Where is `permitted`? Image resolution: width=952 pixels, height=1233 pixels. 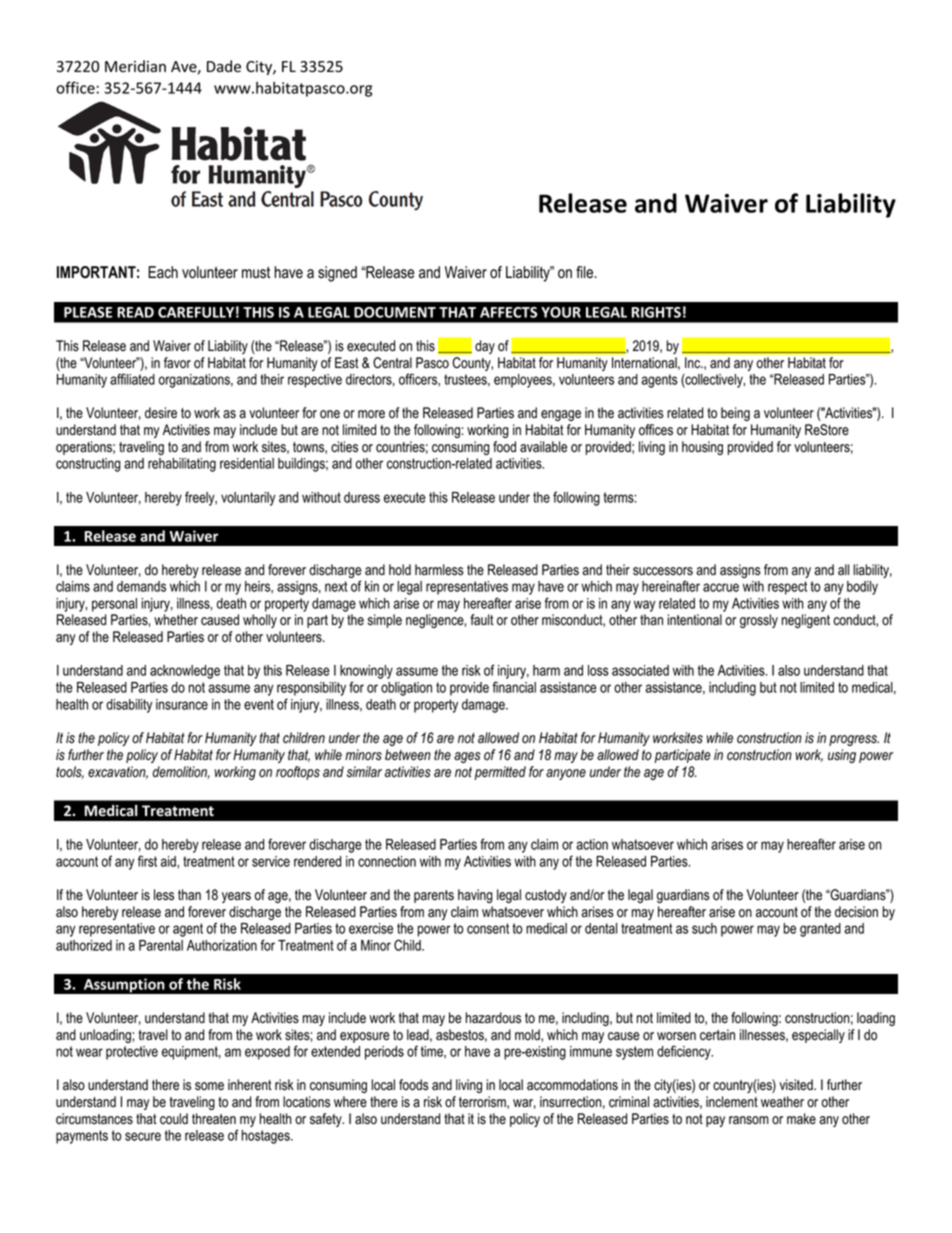 permitted is located at coordinates (500, 773).
